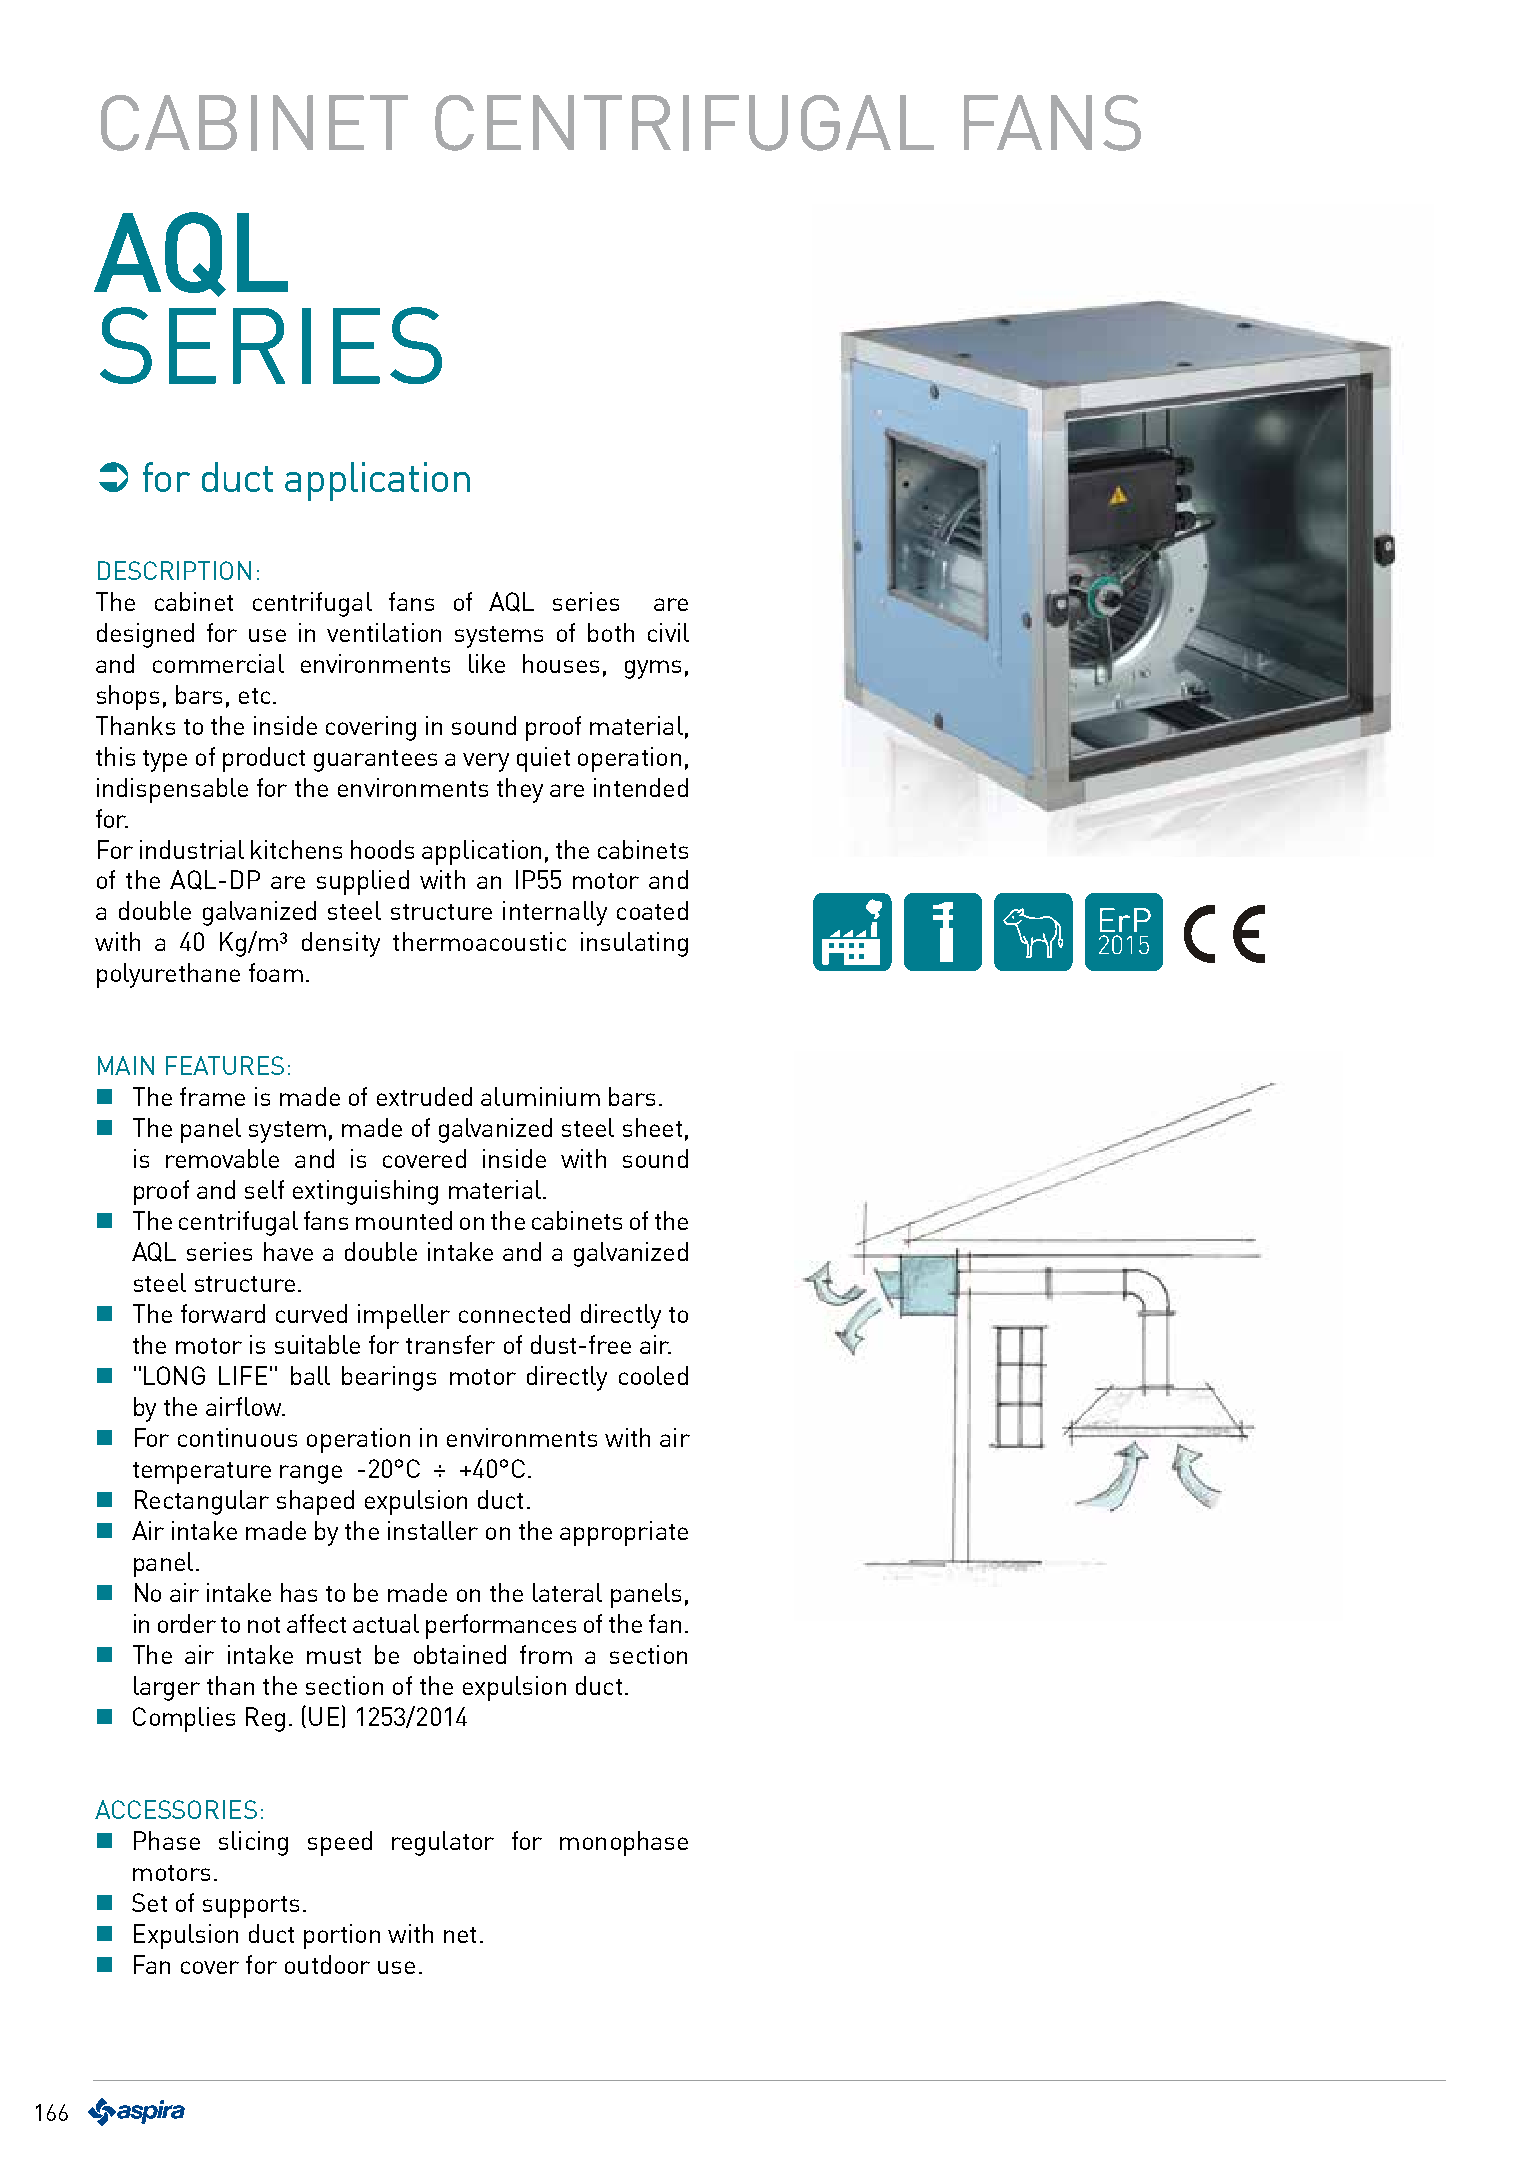 This page has width=1537, height=2174. Describe the element at coordinates (149, 1902) in the page. I see `Set` at that location.
